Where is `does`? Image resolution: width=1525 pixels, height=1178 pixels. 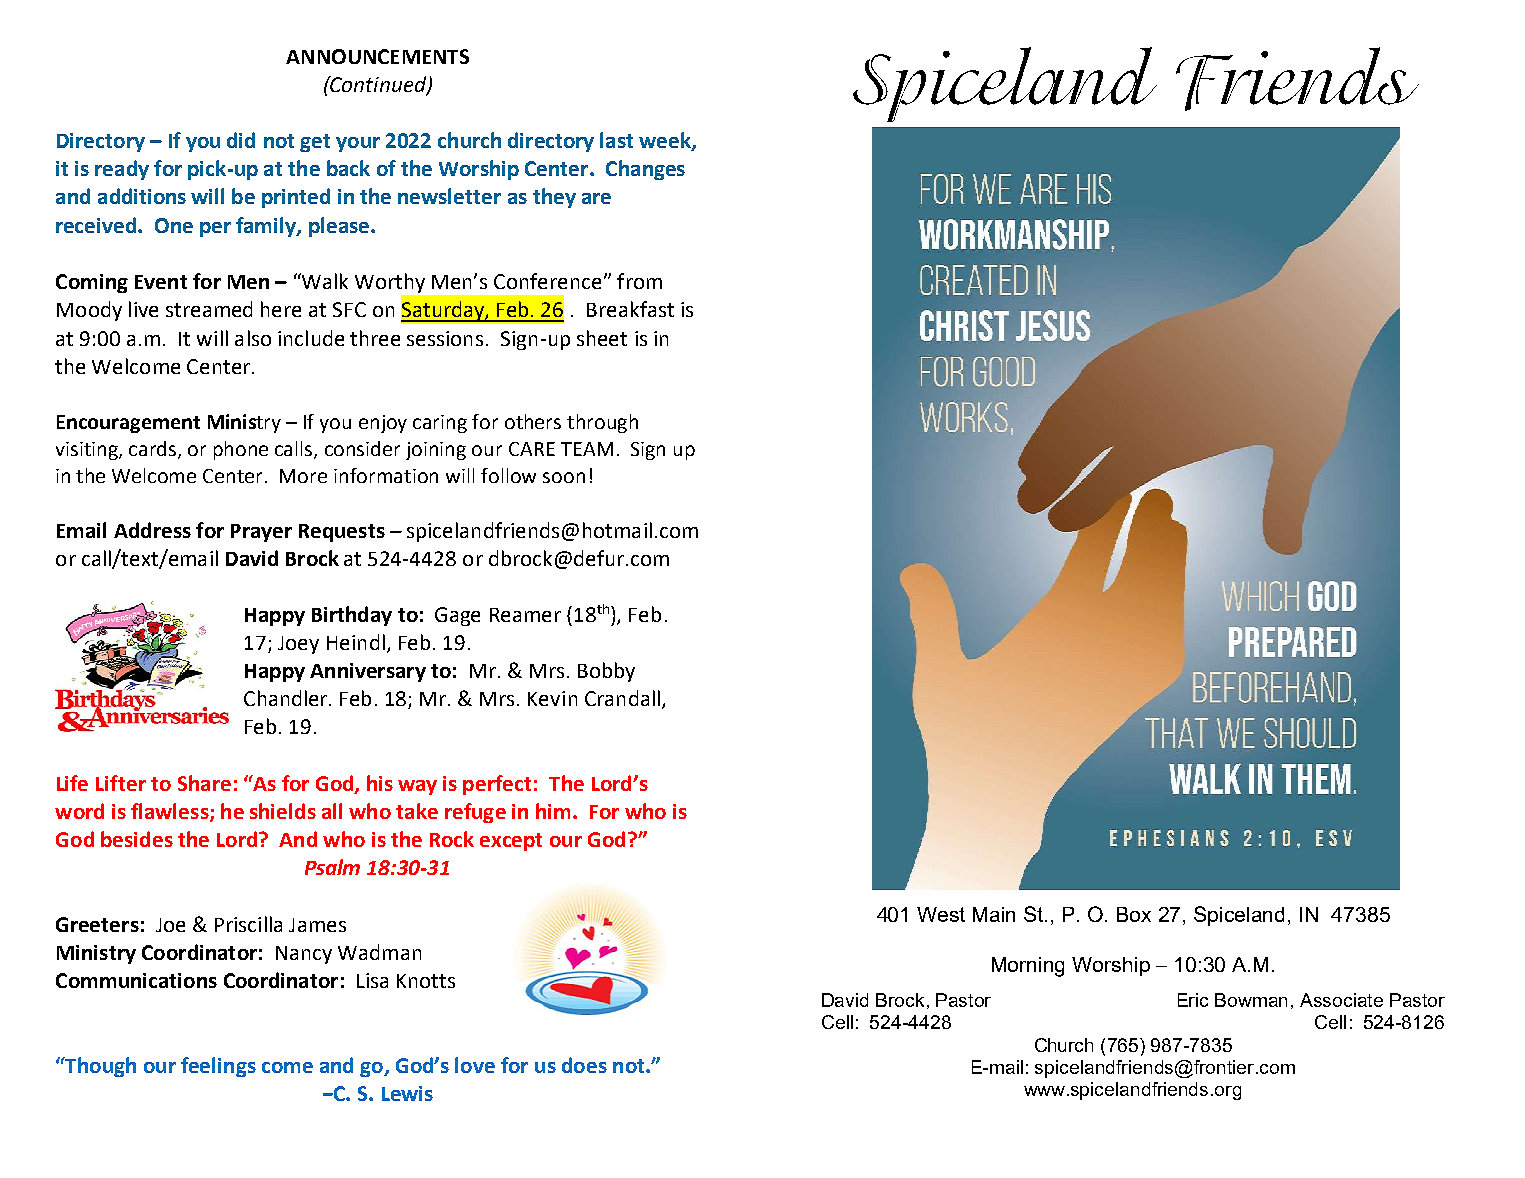 does is located at coordinates (584, 1065).
